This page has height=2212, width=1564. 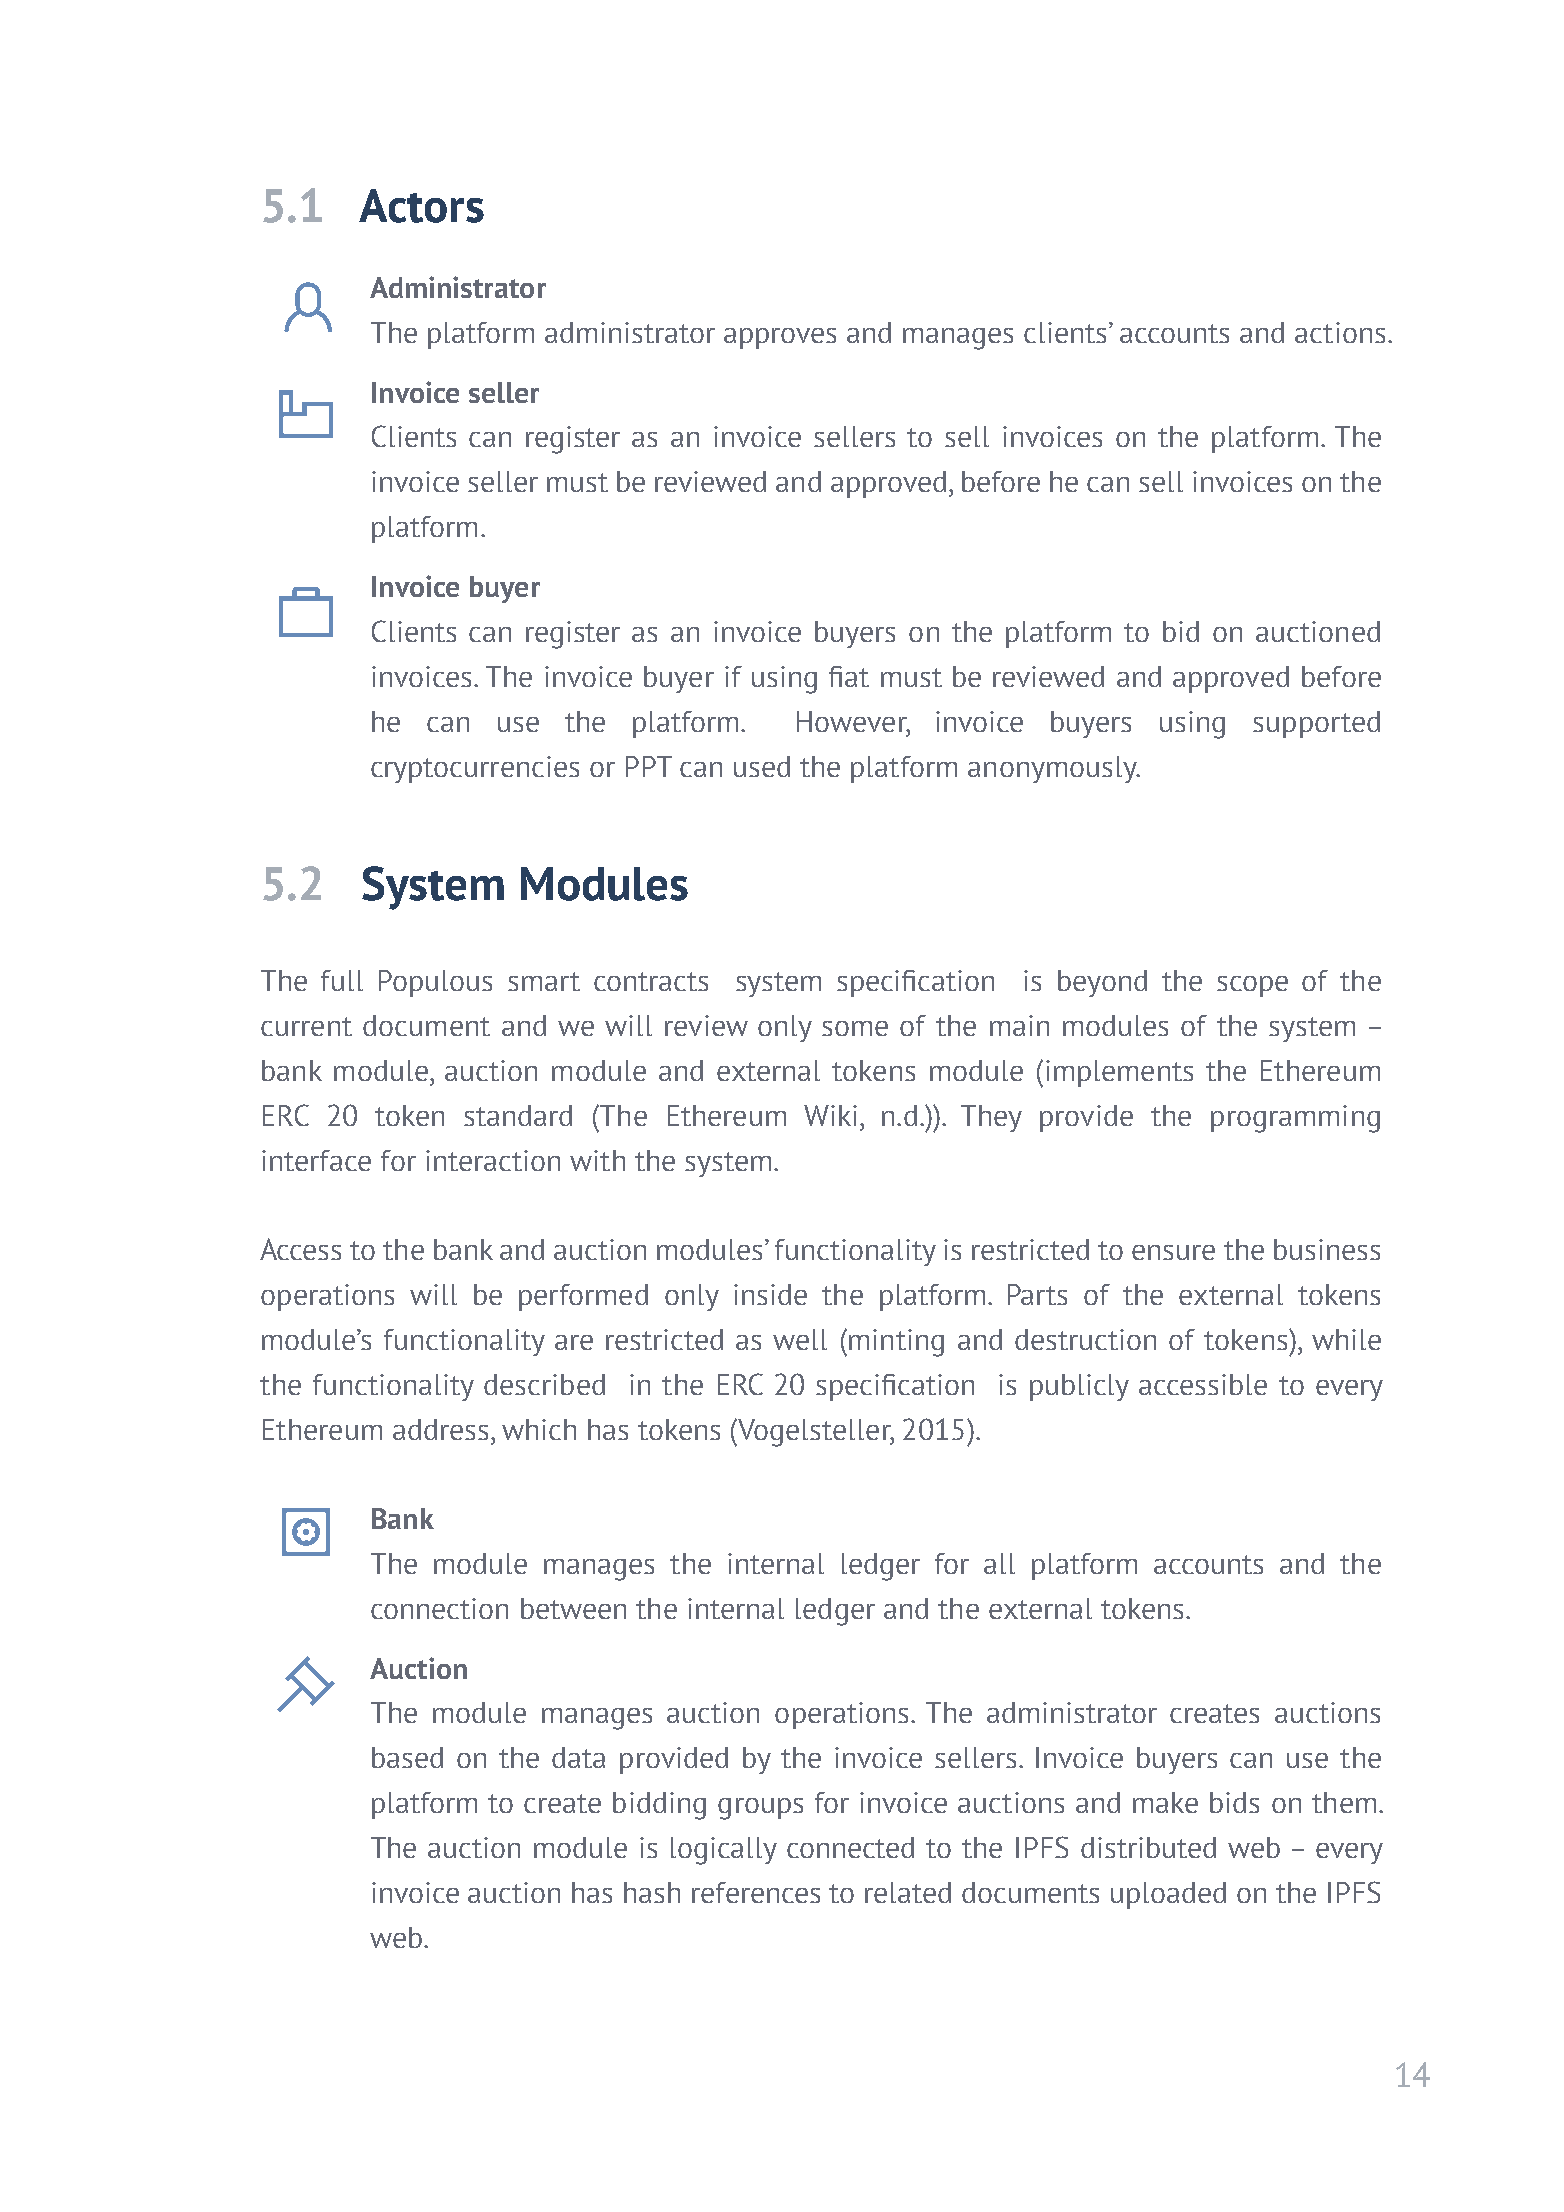 I want to click on some, so click(x=855, y=1028).
